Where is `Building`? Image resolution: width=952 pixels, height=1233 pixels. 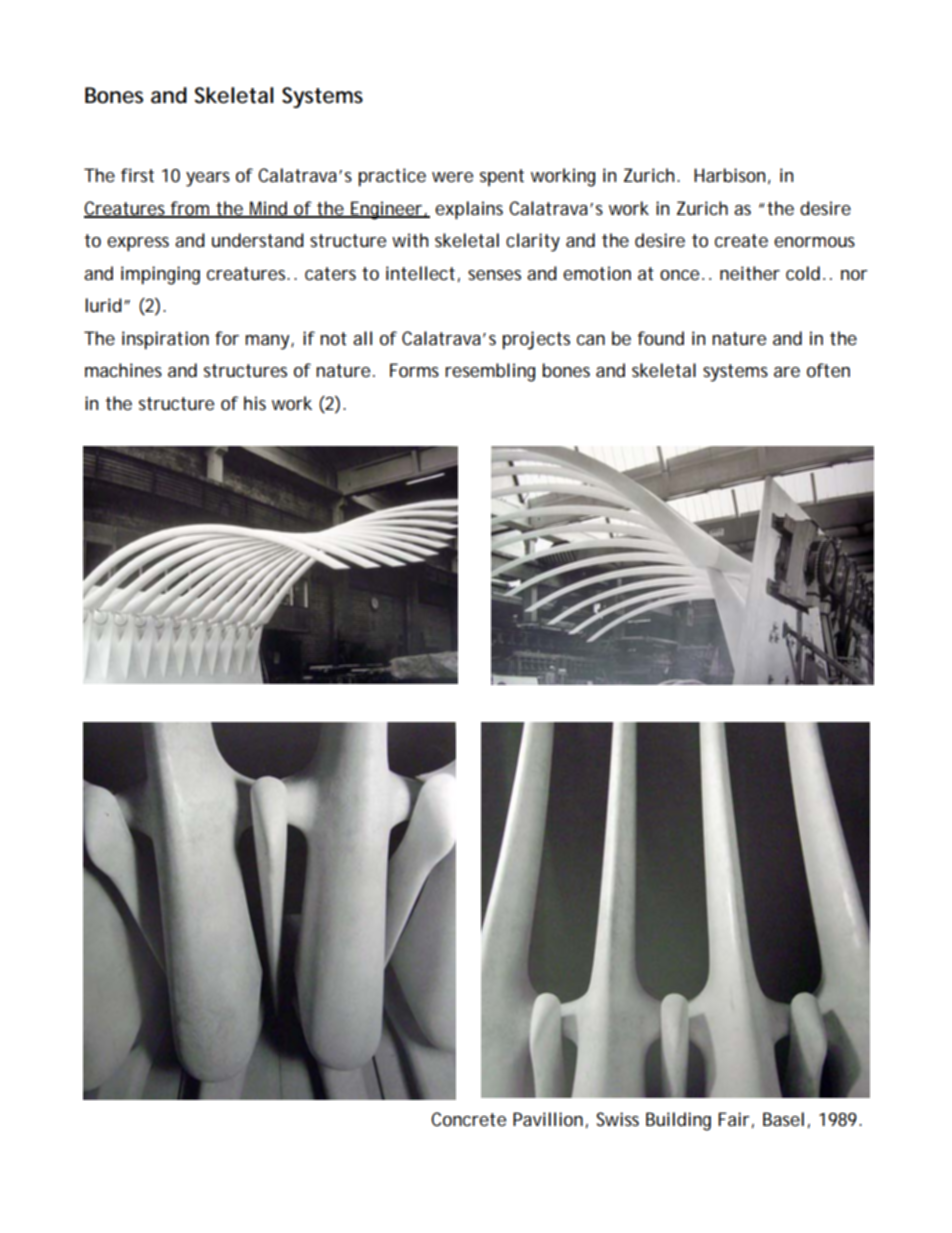 Building is located at coordinates (678, 1121).
